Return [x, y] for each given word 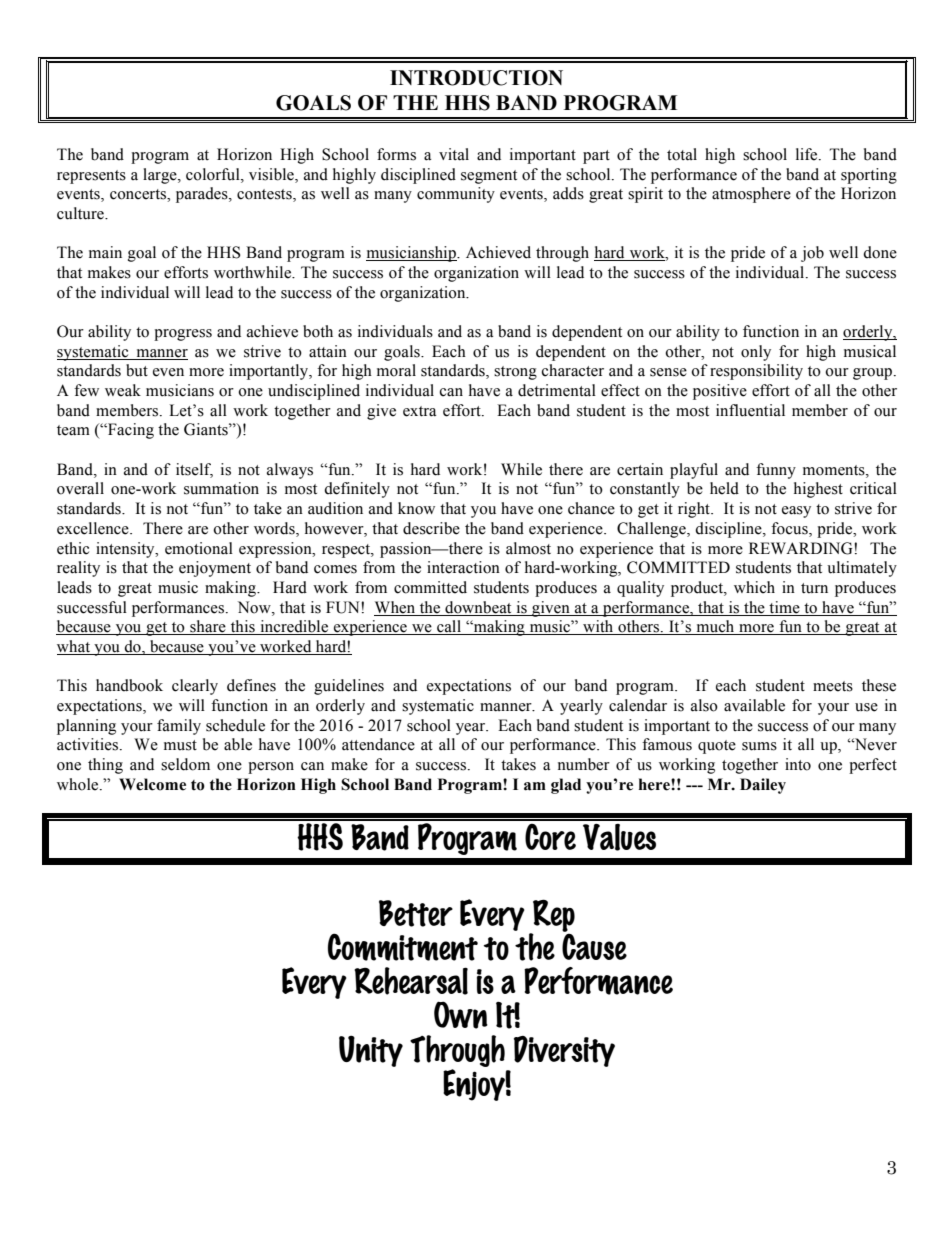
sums [759, 746]
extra [419, 411]
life [808, 154]
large [161, 176]
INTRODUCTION [476, 78]
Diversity [564, 1051]
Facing [130, 431]
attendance [378, 744]
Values [619, 837]
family [179, 727]
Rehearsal [411, 981]
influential [750, 410]
